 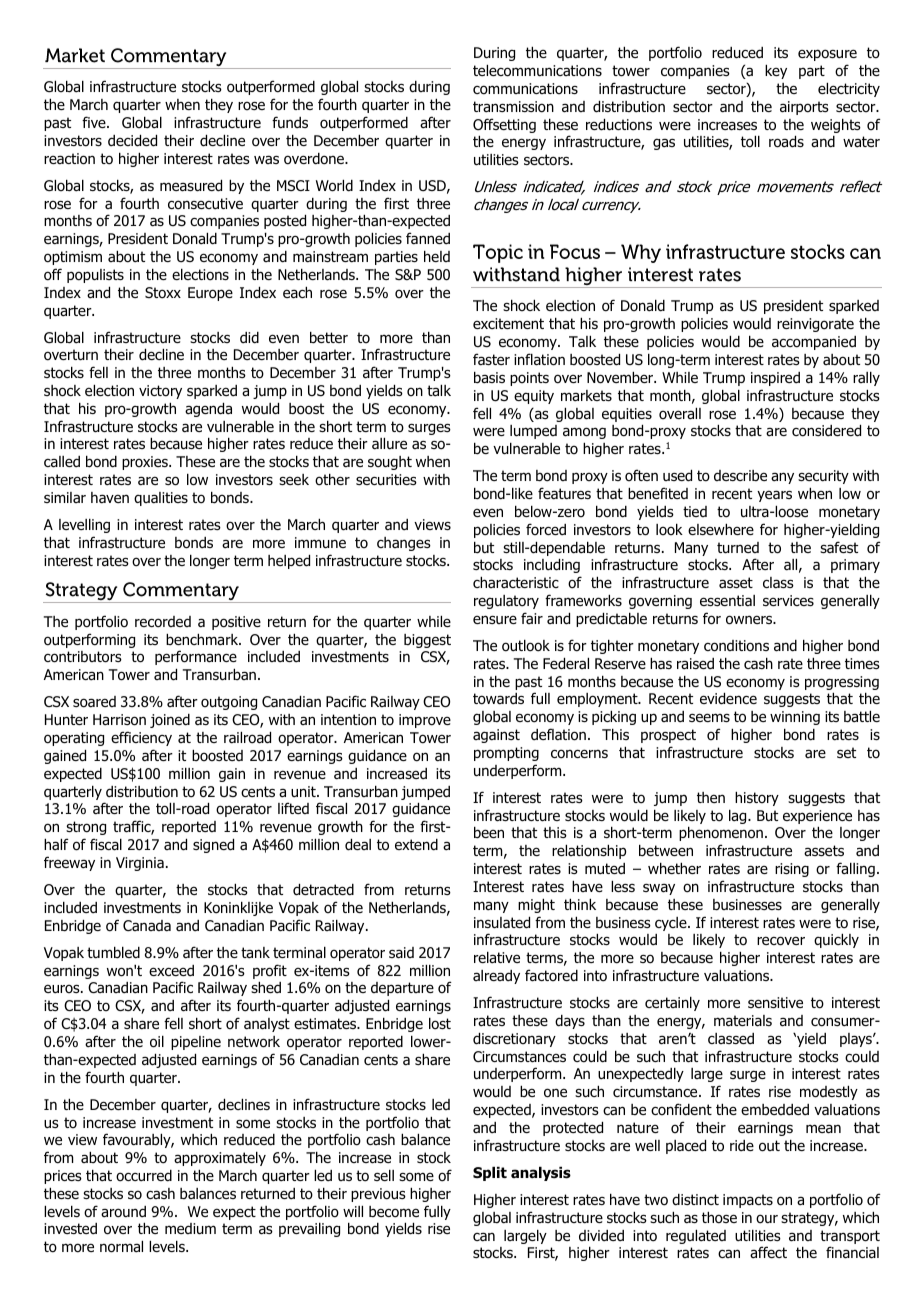 What do you see at coordinates (776, 72) in the document?
I see `key` at bounding box center [776, 72].
